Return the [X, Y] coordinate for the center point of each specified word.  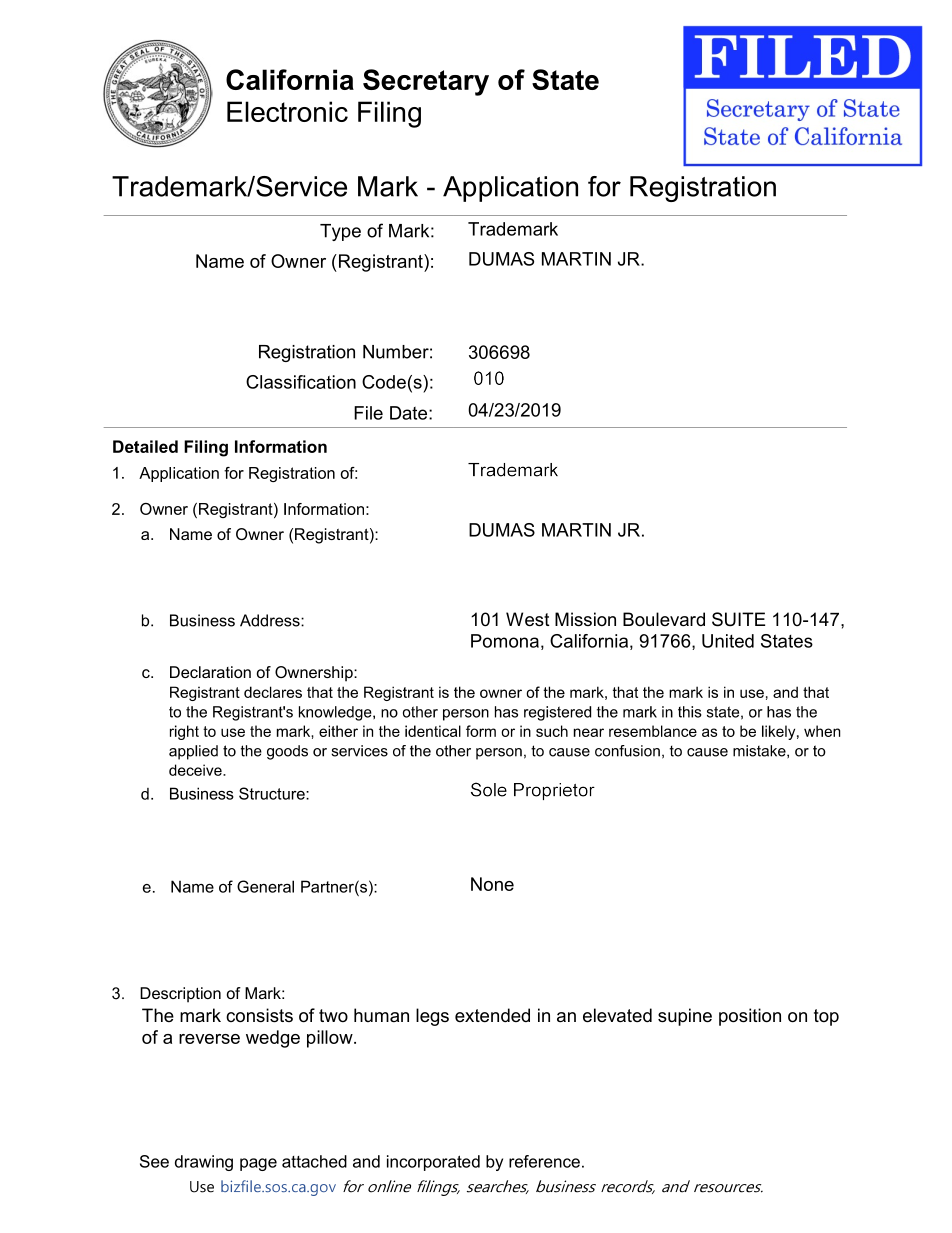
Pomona [505, 641]
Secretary [426, 82]
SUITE [738, 619]
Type [340, 232]
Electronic [287, 111]
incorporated [433, 1163]
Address [271, 620]
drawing [204, 1163]
